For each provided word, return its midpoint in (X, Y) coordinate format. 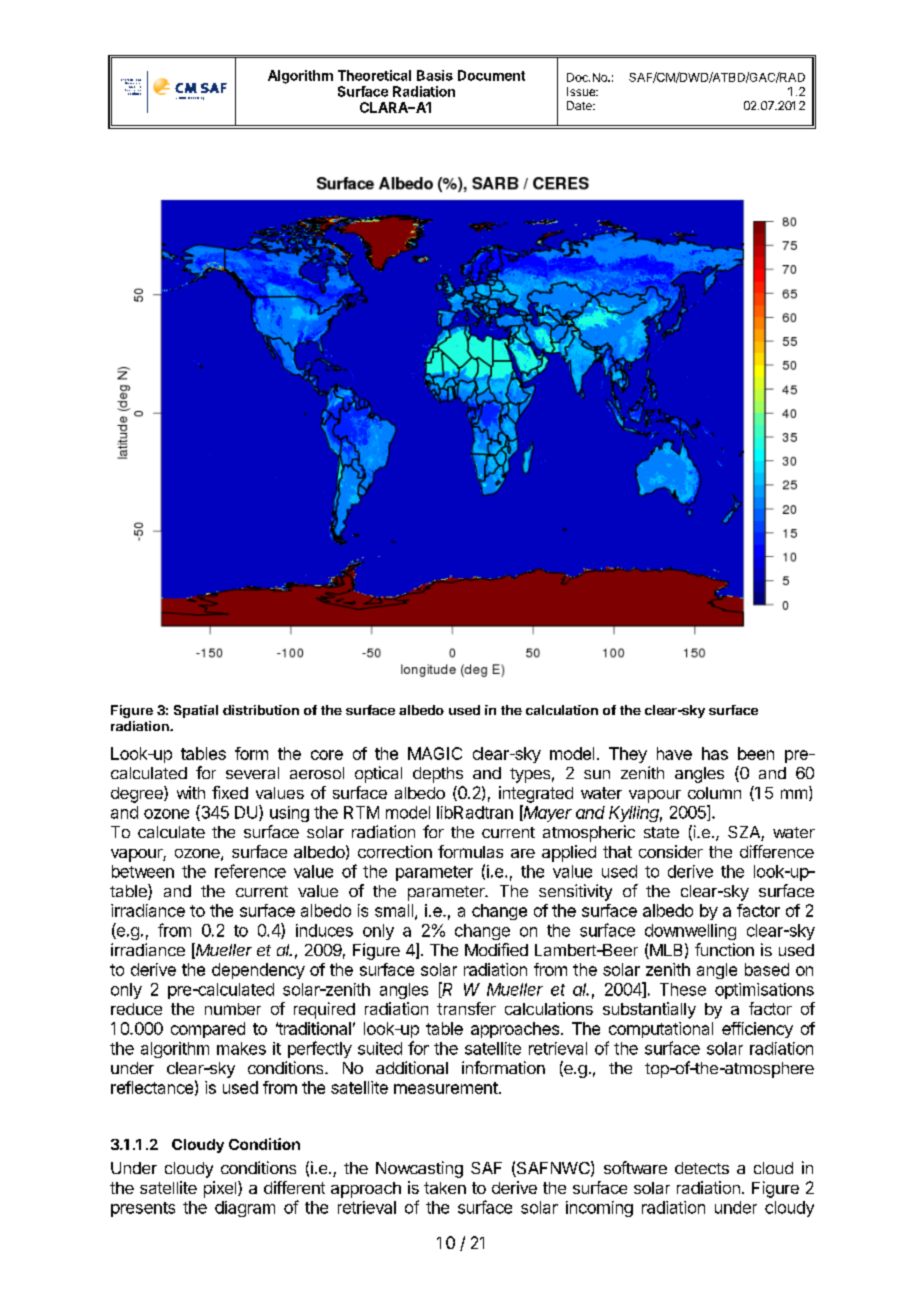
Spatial (196, 711)
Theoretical (374, 75)
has (715, 753)
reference (250, 871)
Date (580, 105)
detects (702, 1168)
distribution (261, 710)
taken (445, 1188)
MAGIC (435, 753)
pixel (221, 1189)
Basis (435, 75)
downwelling (690, 932)
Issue (582, 91)
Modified (496, 949)
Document (491, 75)
